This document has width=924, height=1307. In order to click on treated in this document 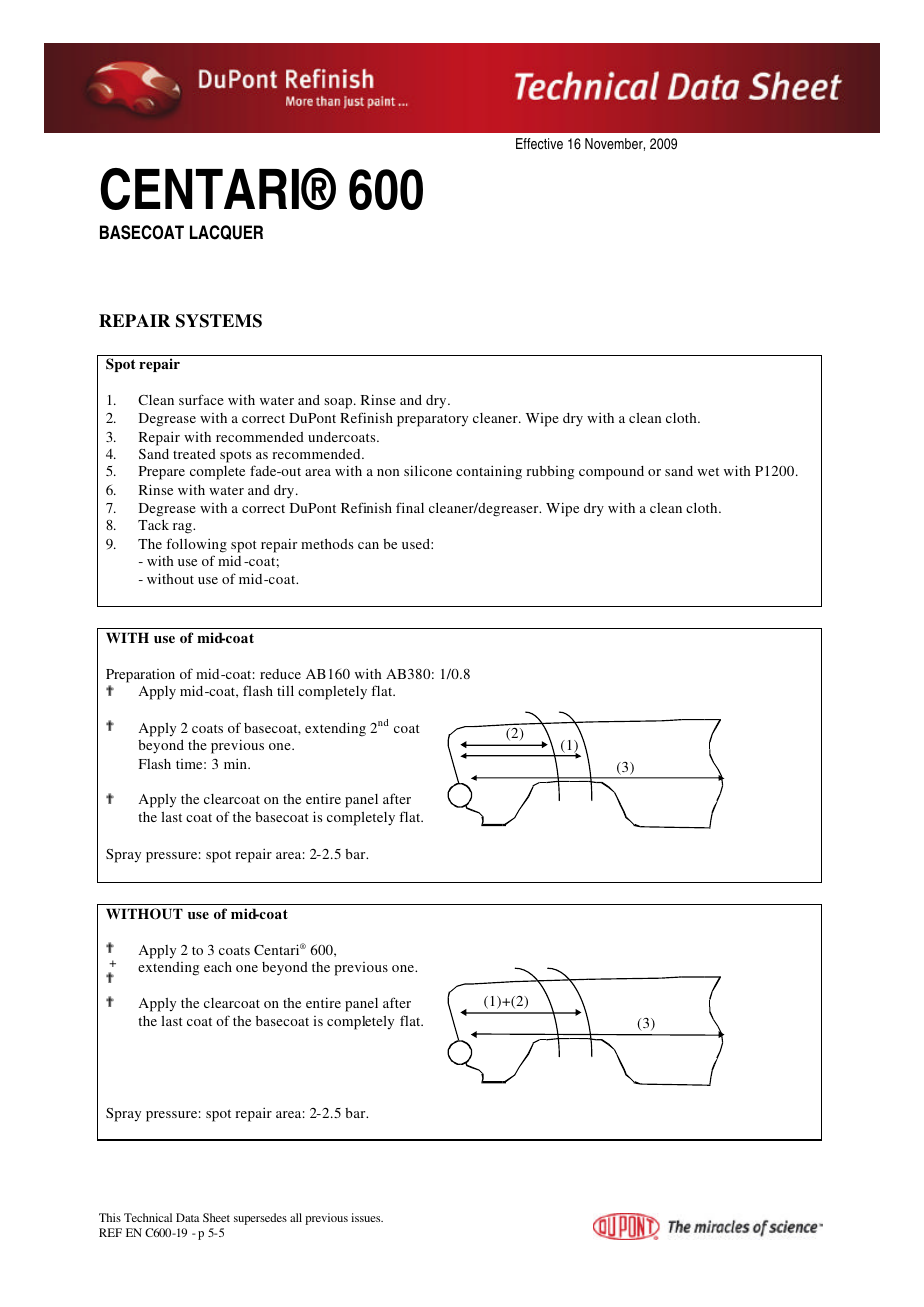, I will do `click(194, 454)`.
